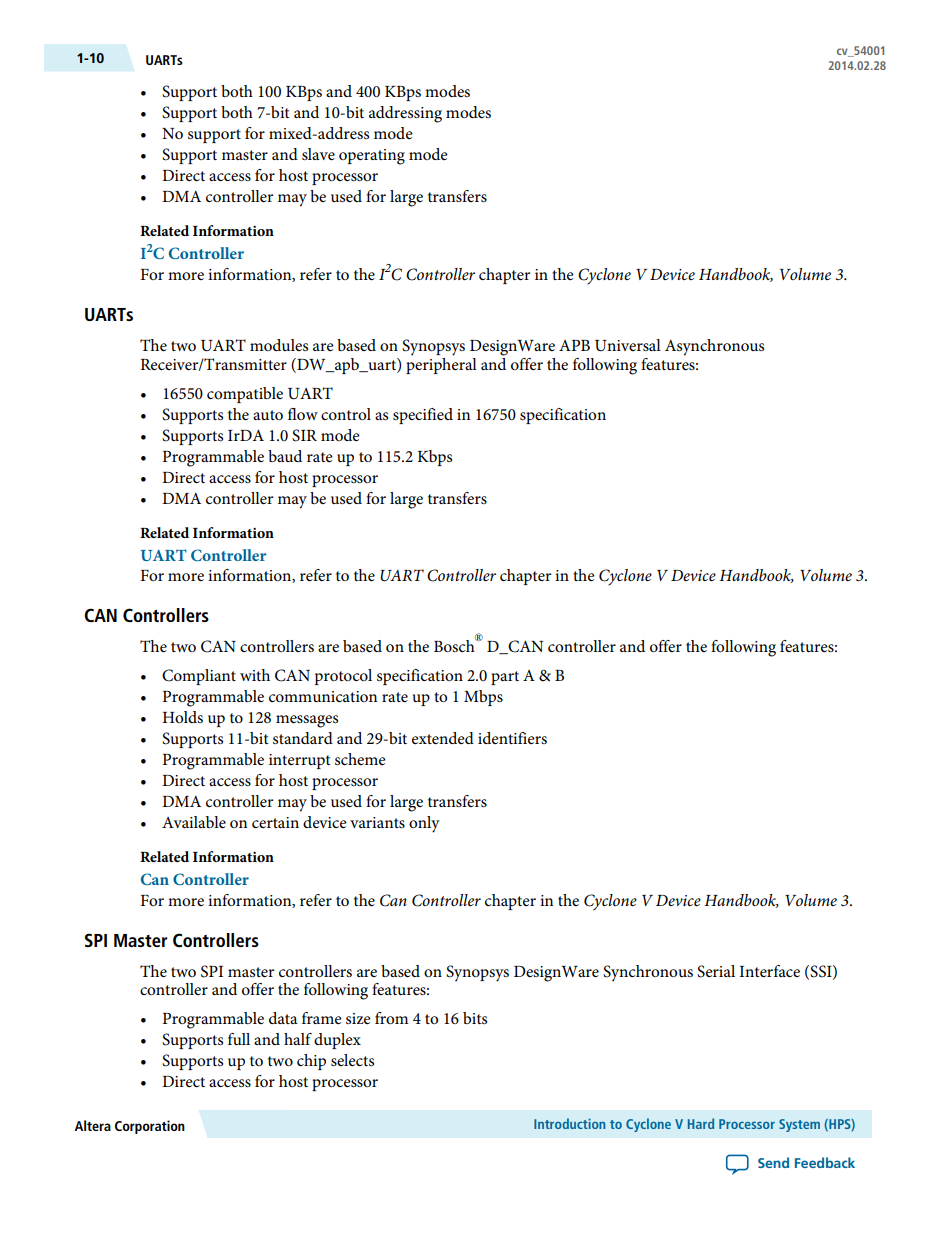  What do you see at coordinates (512, 738) in the page?
I see `identifiers` at bounding box center [512, 738].
